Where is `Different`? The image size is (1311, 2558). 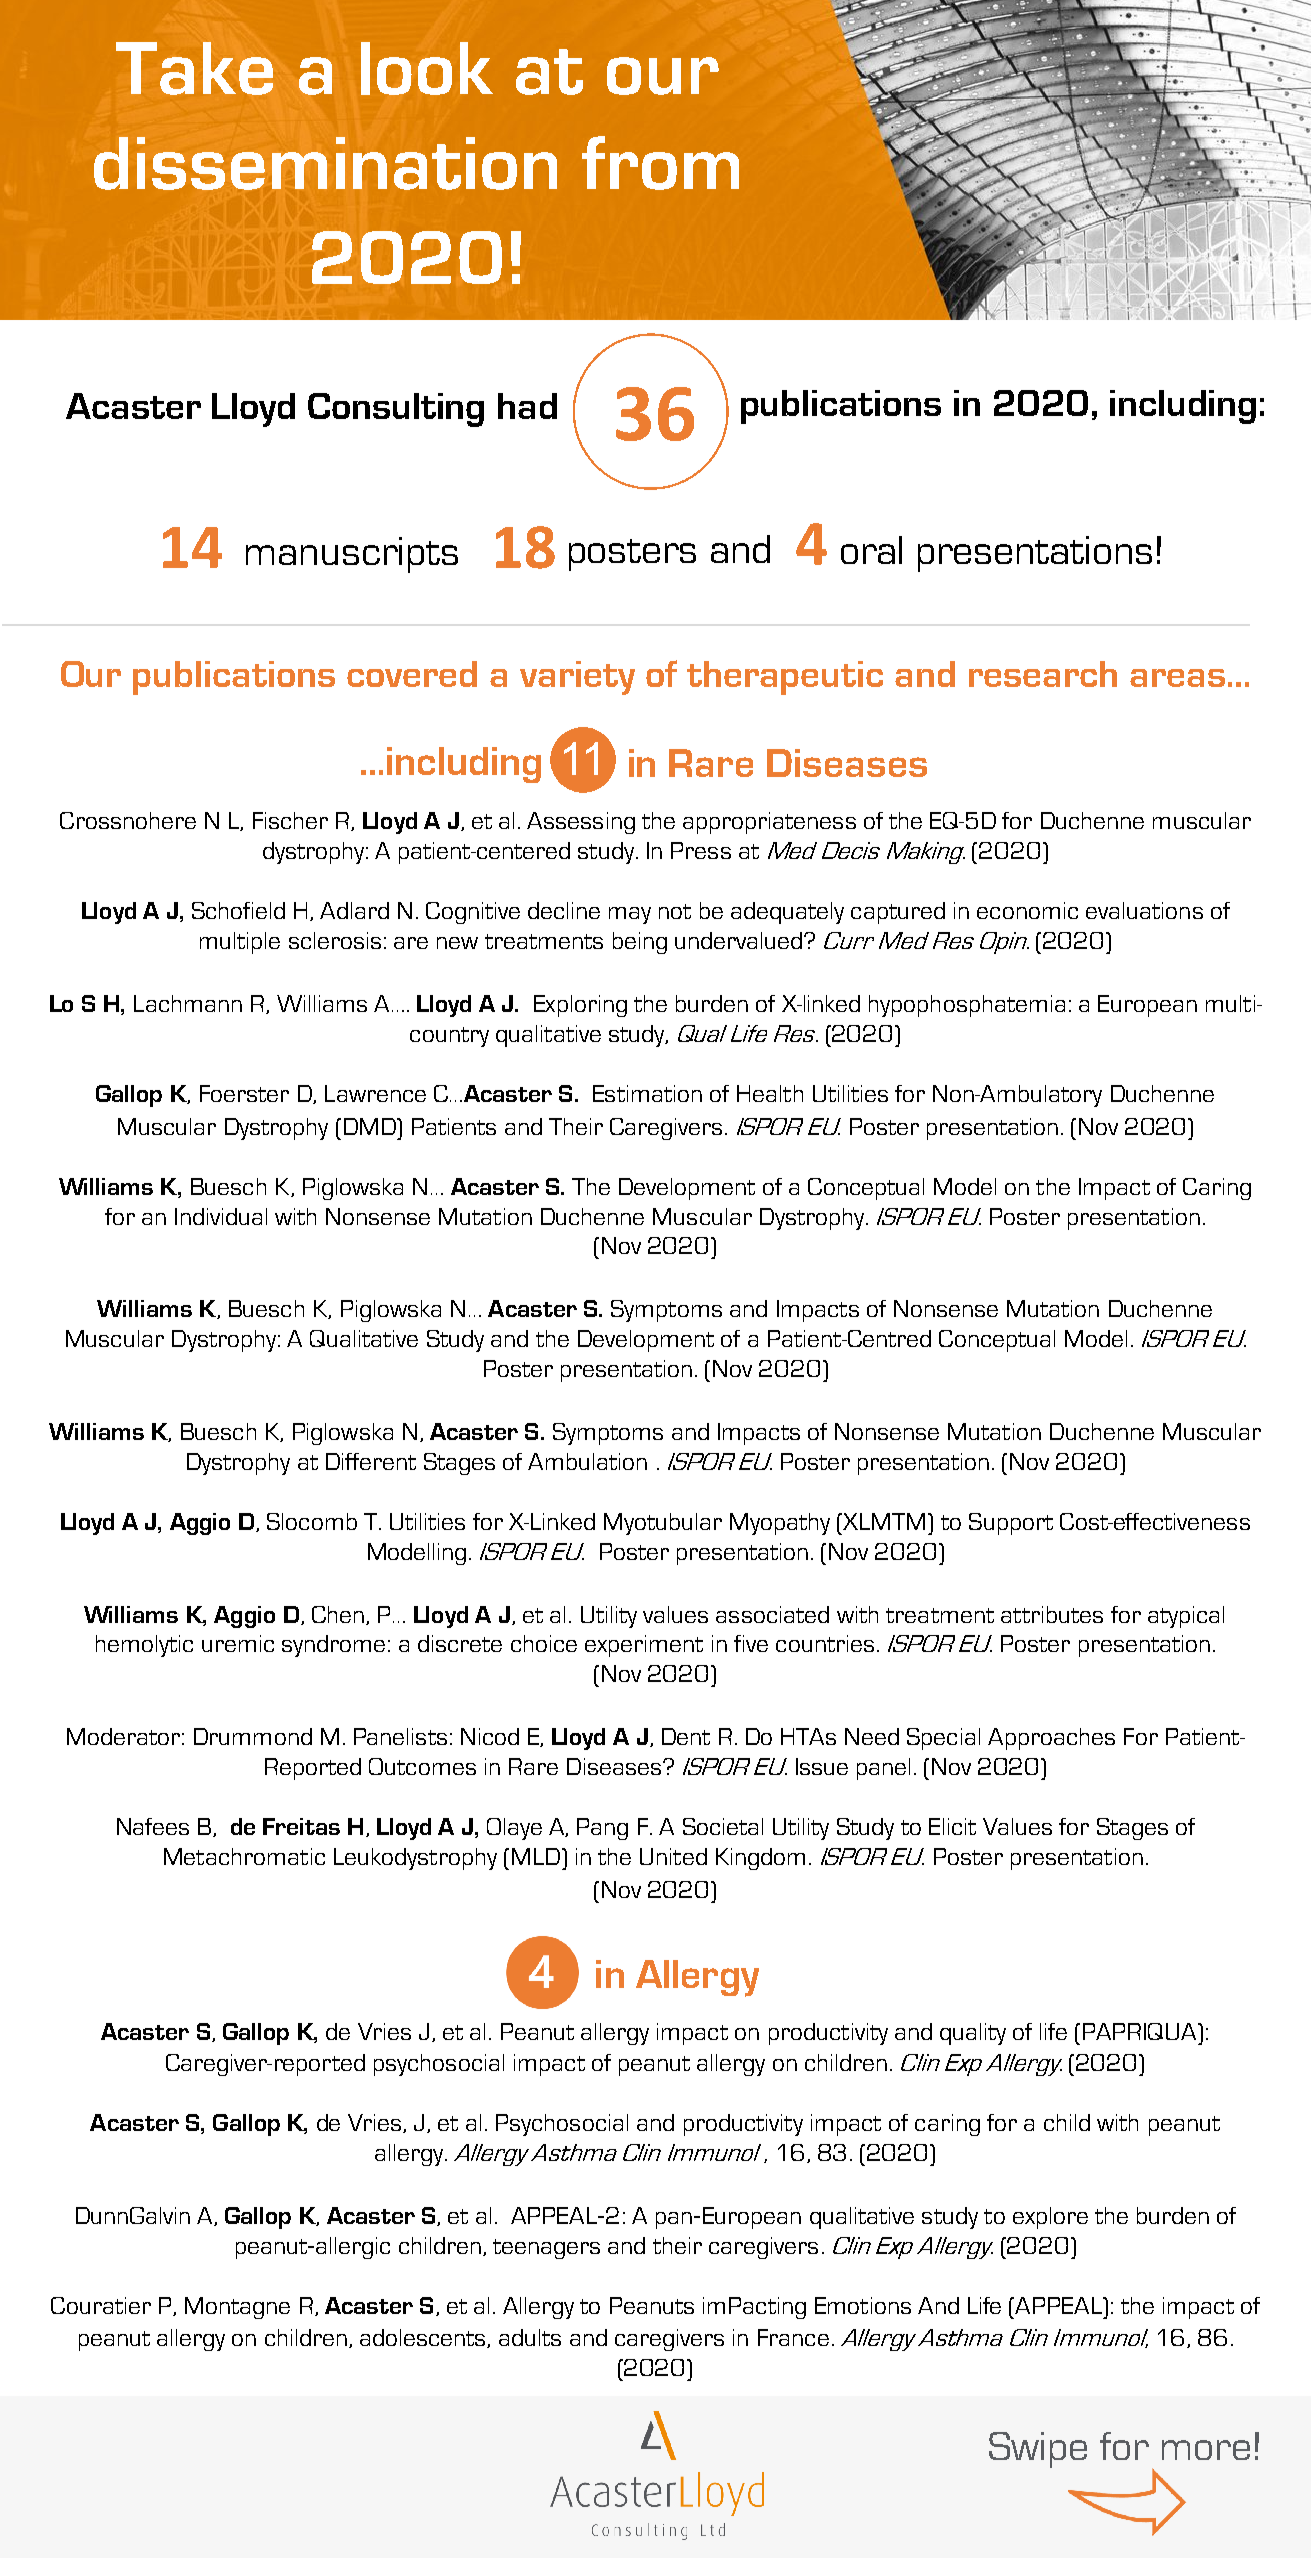 Different is located at coordinates (371, 1461).
